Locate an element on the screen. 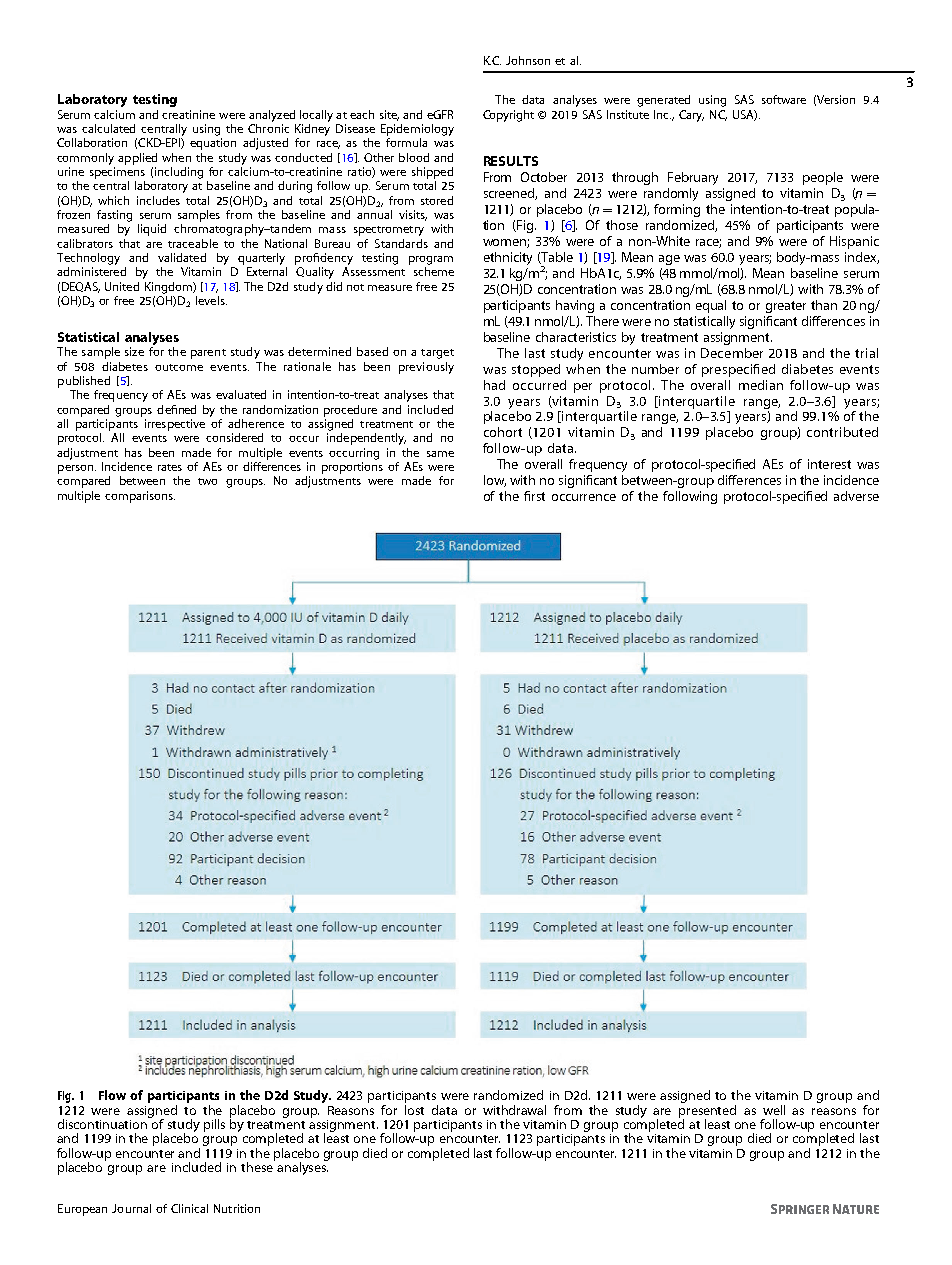 This screenshot has height=1265, width=952. Copyright is located at coordinates (508, 116).
